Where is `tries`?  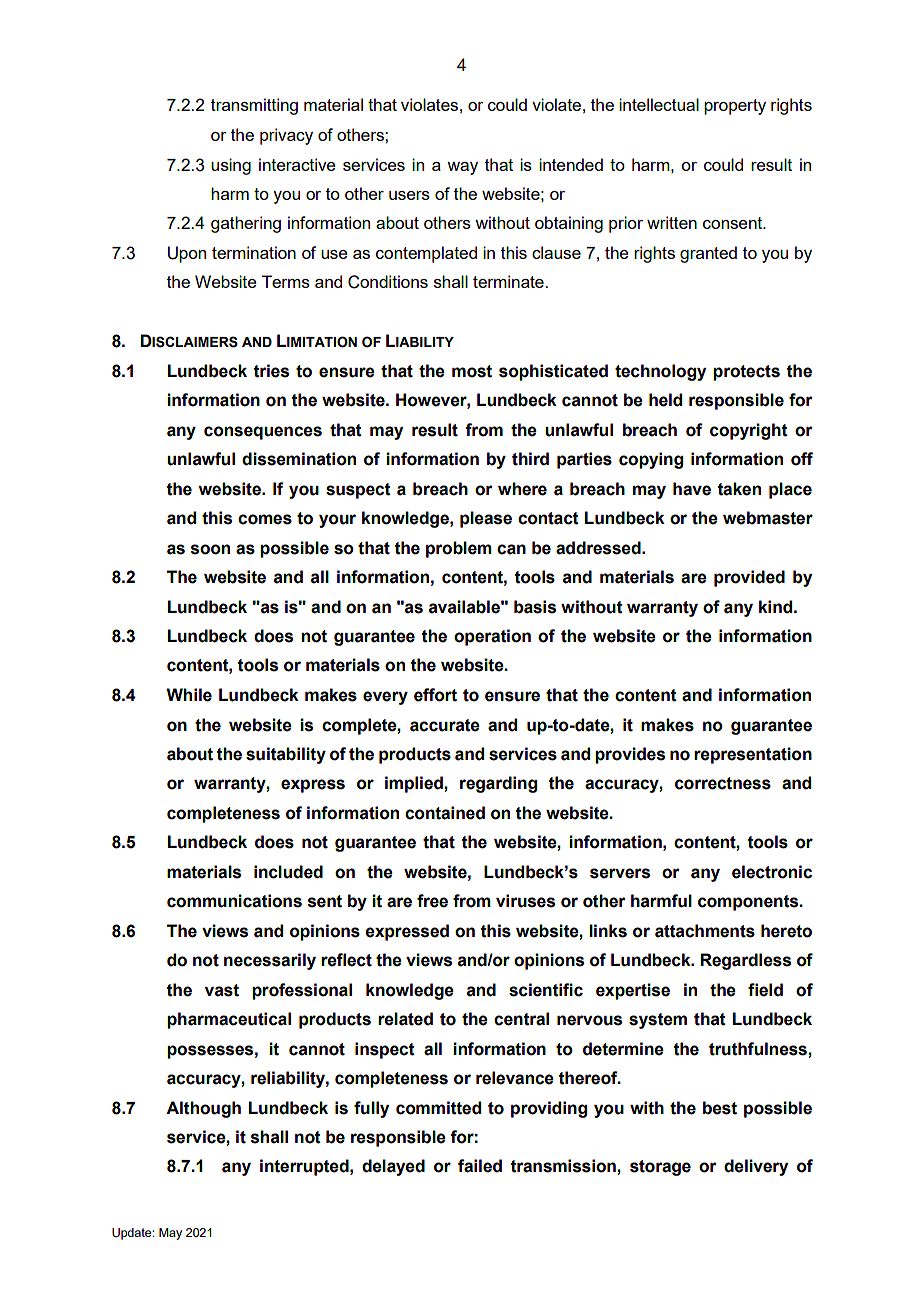 tries is located at coordinates (271, 371).
